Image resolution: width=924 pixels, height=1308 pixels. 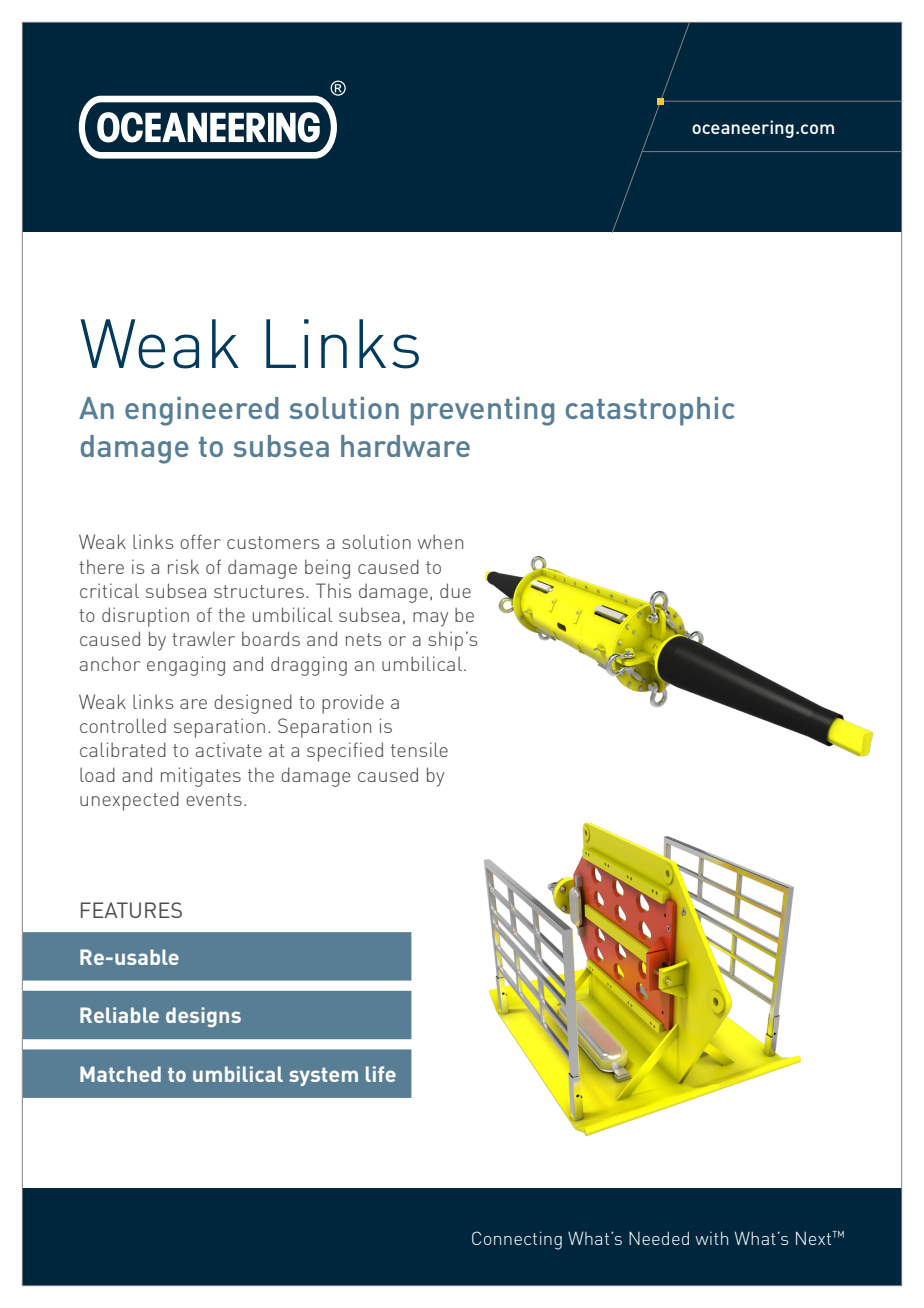 I want to click on engineered, so click(x=202, y=411).
